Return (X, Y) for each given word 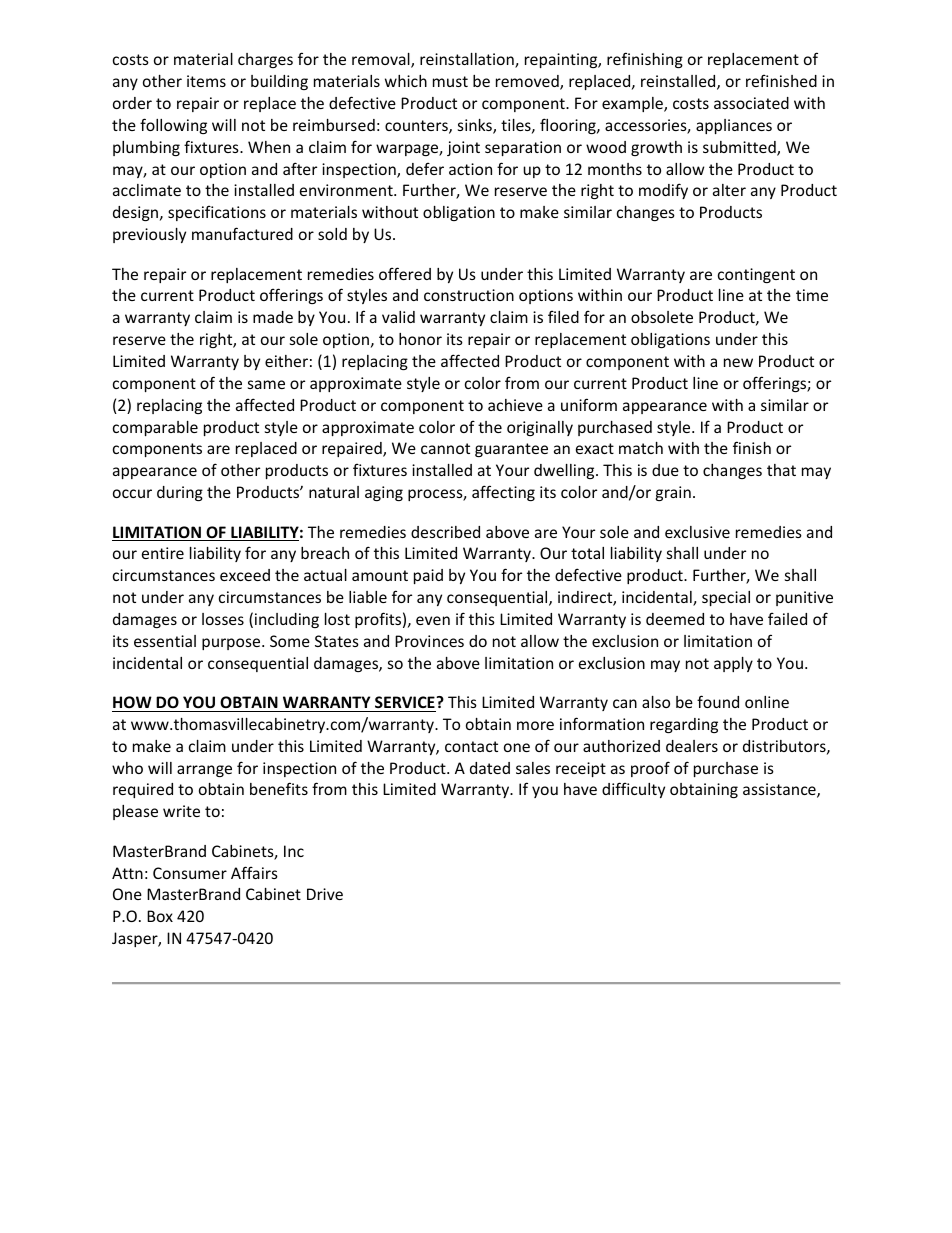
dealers (692, 746)
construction (469, 295)
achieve (515, 405)
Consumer (190, 873)
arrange (204, 771)
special (726, 598)
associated (751, 103)
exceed (245, 575)
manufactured (242, 233)
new (738, 362)
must (450, 81)
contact (471, 746)
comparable (155, 428)
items (206, 81)
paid (428, 576)
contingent (756, 275)
